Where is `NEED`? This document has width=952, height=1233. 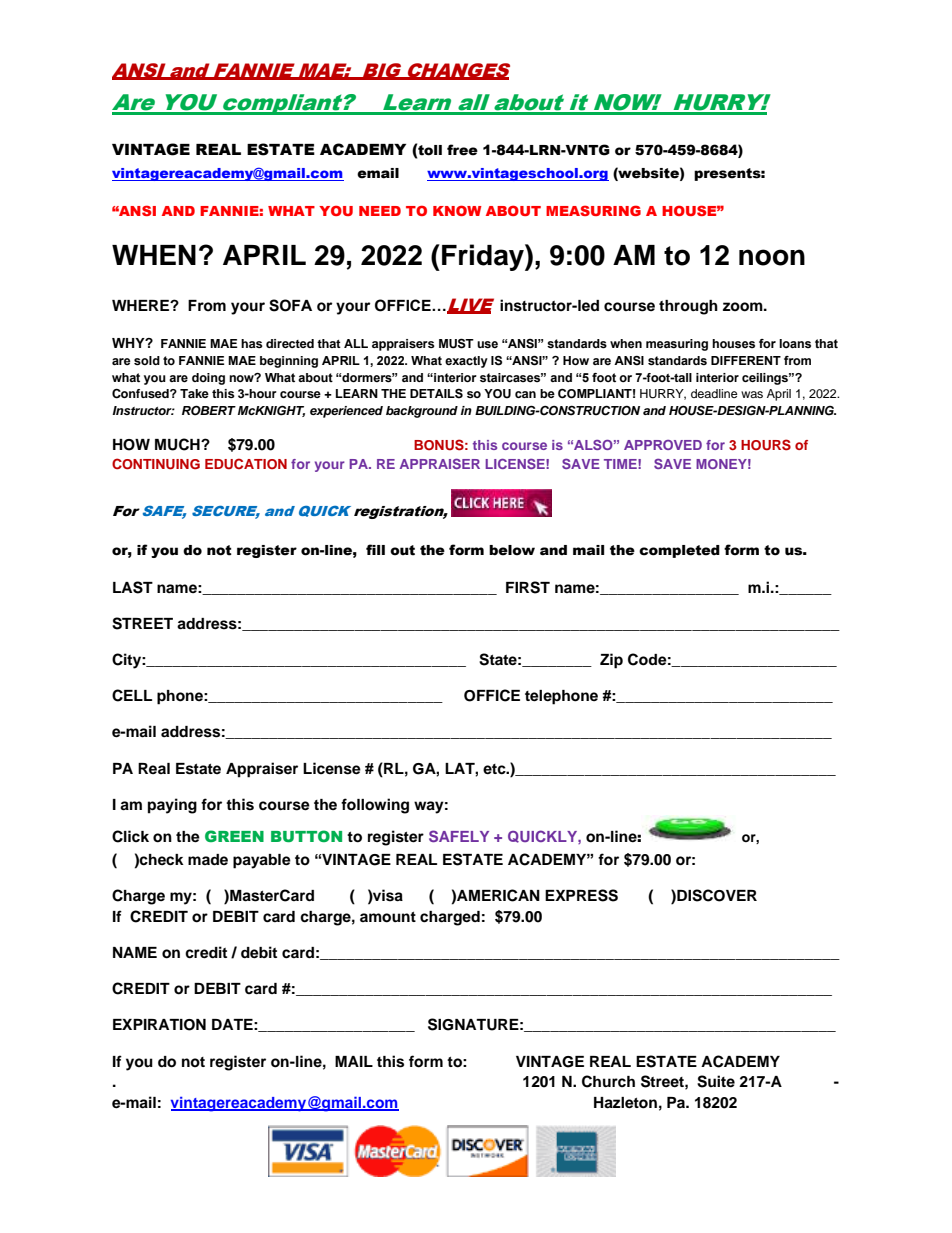
NEED is located at coordinates (380, 211).
